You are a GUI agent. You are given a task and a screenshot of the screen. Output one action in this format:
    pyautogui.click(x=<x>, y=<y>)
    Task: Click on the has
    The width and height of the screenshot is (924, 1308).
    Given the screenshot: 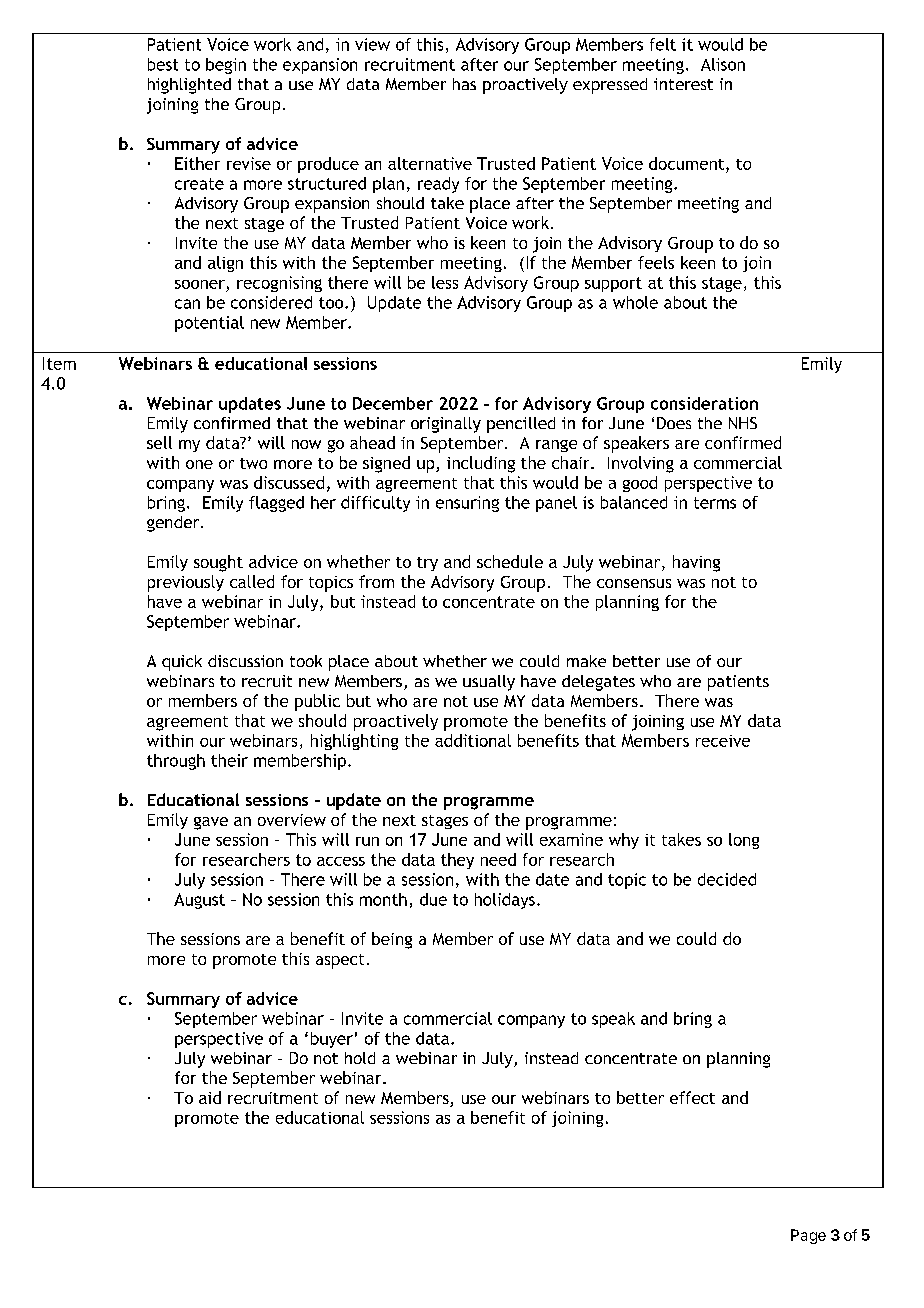 What is the action you would take?
    pyautogui.click(x=464, y=84)
